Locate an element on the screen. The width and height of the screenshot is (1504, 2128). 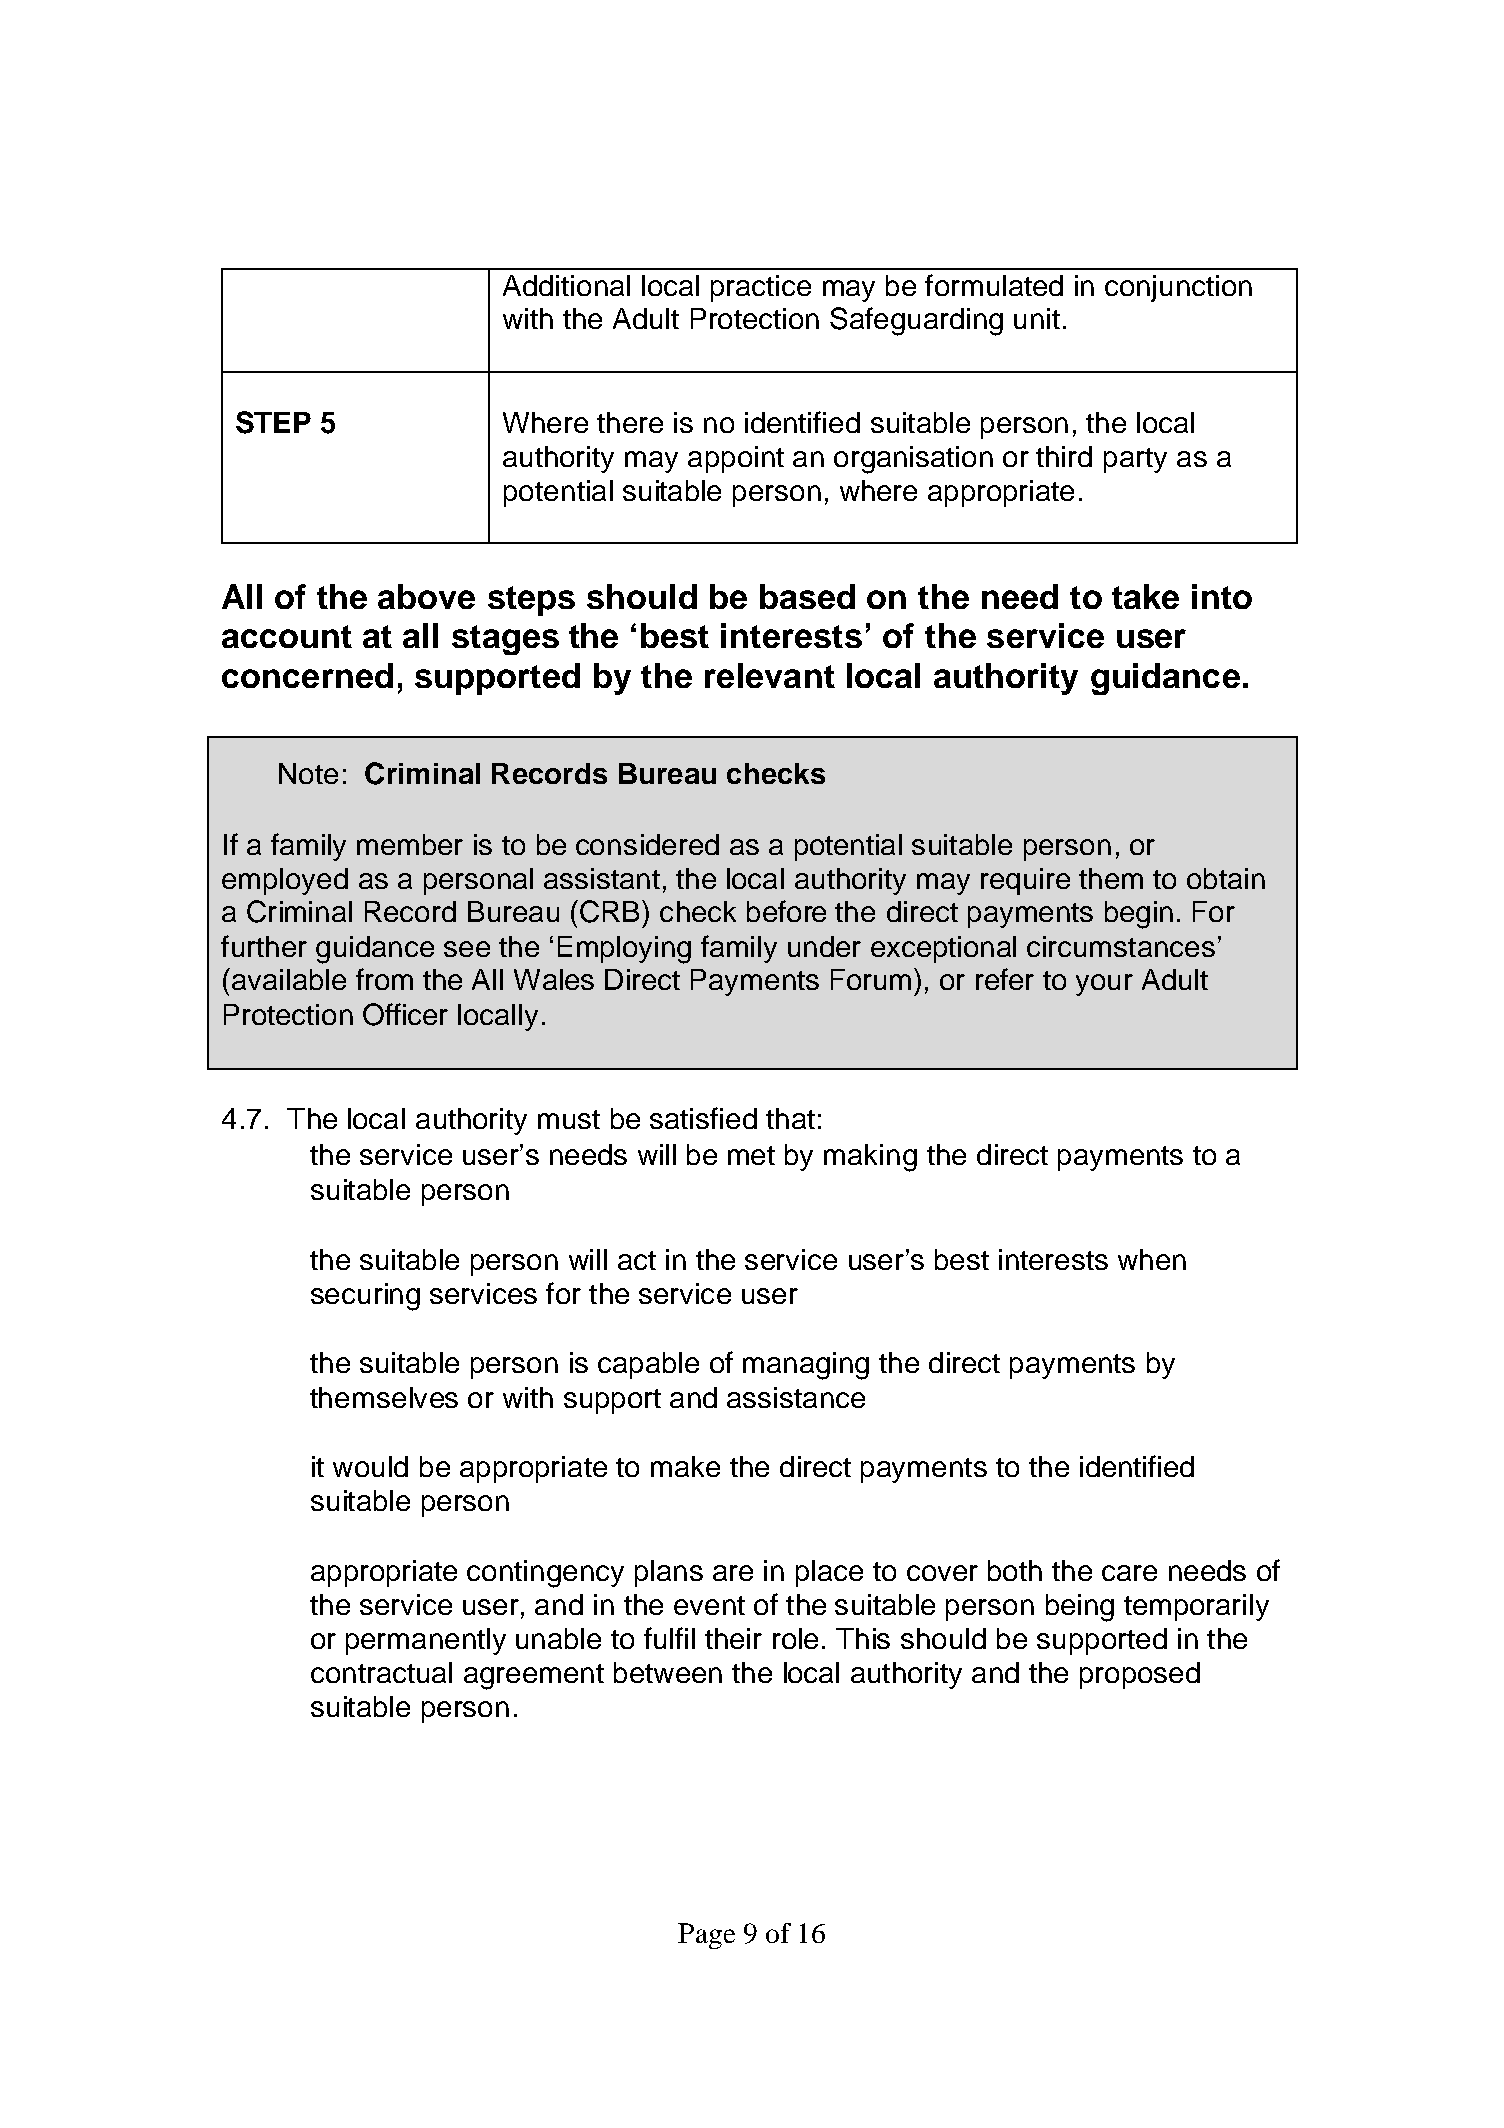
satisfied is located at coordinates (703, 1118).
